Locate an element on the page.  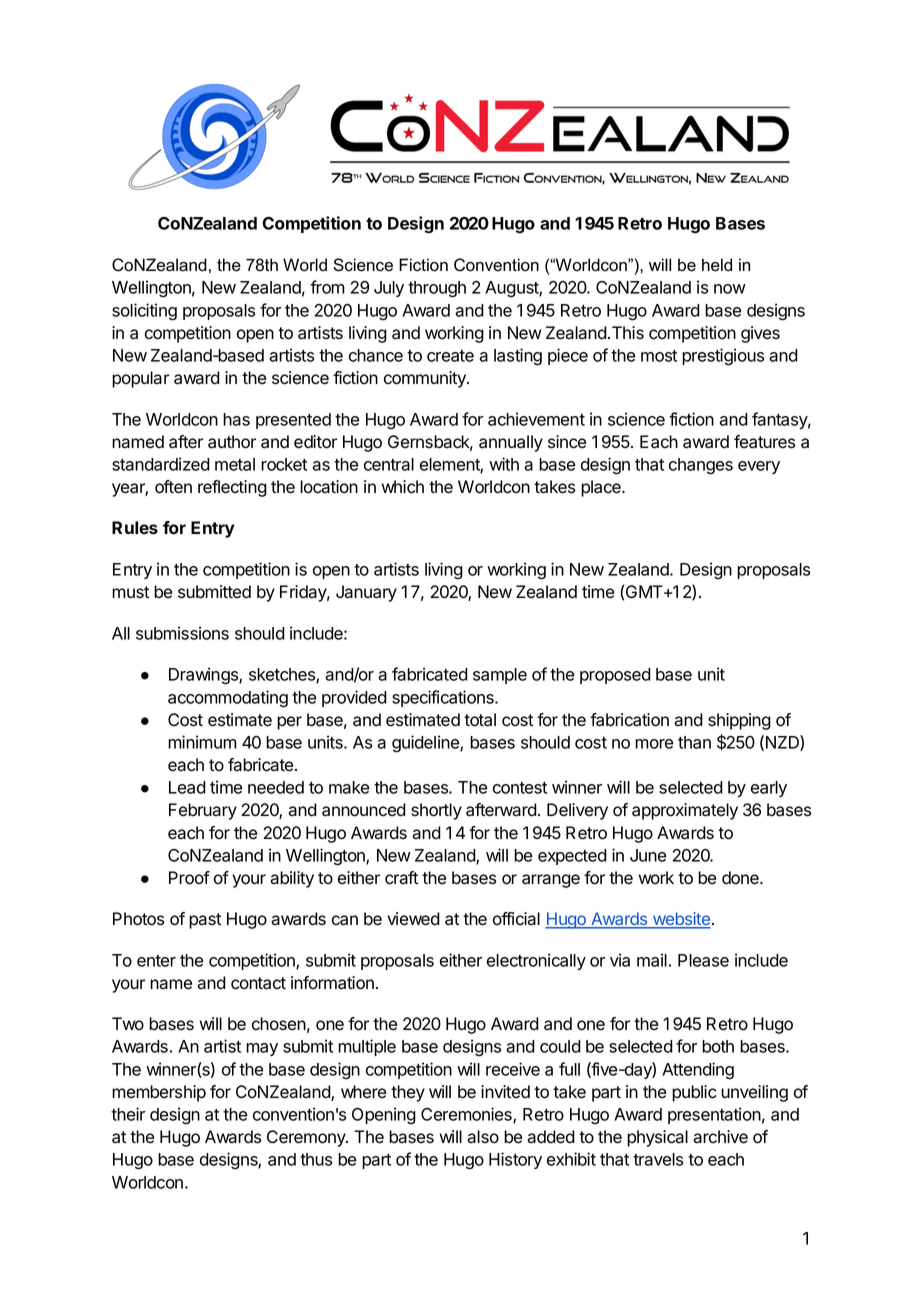
archive is located at coordinates (720, 1137).
